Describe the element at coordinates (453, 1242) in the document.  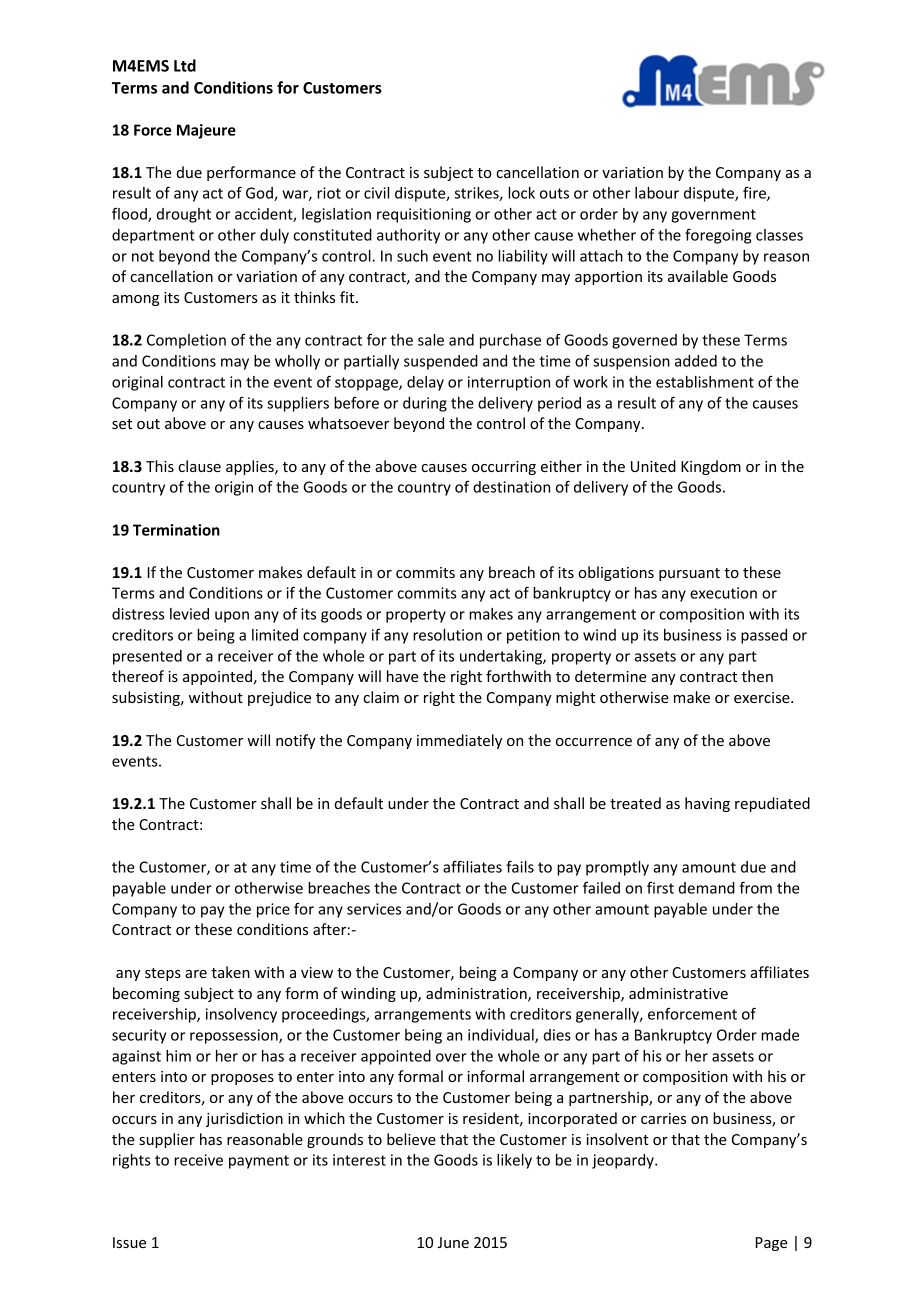
I see `June` at that location.
